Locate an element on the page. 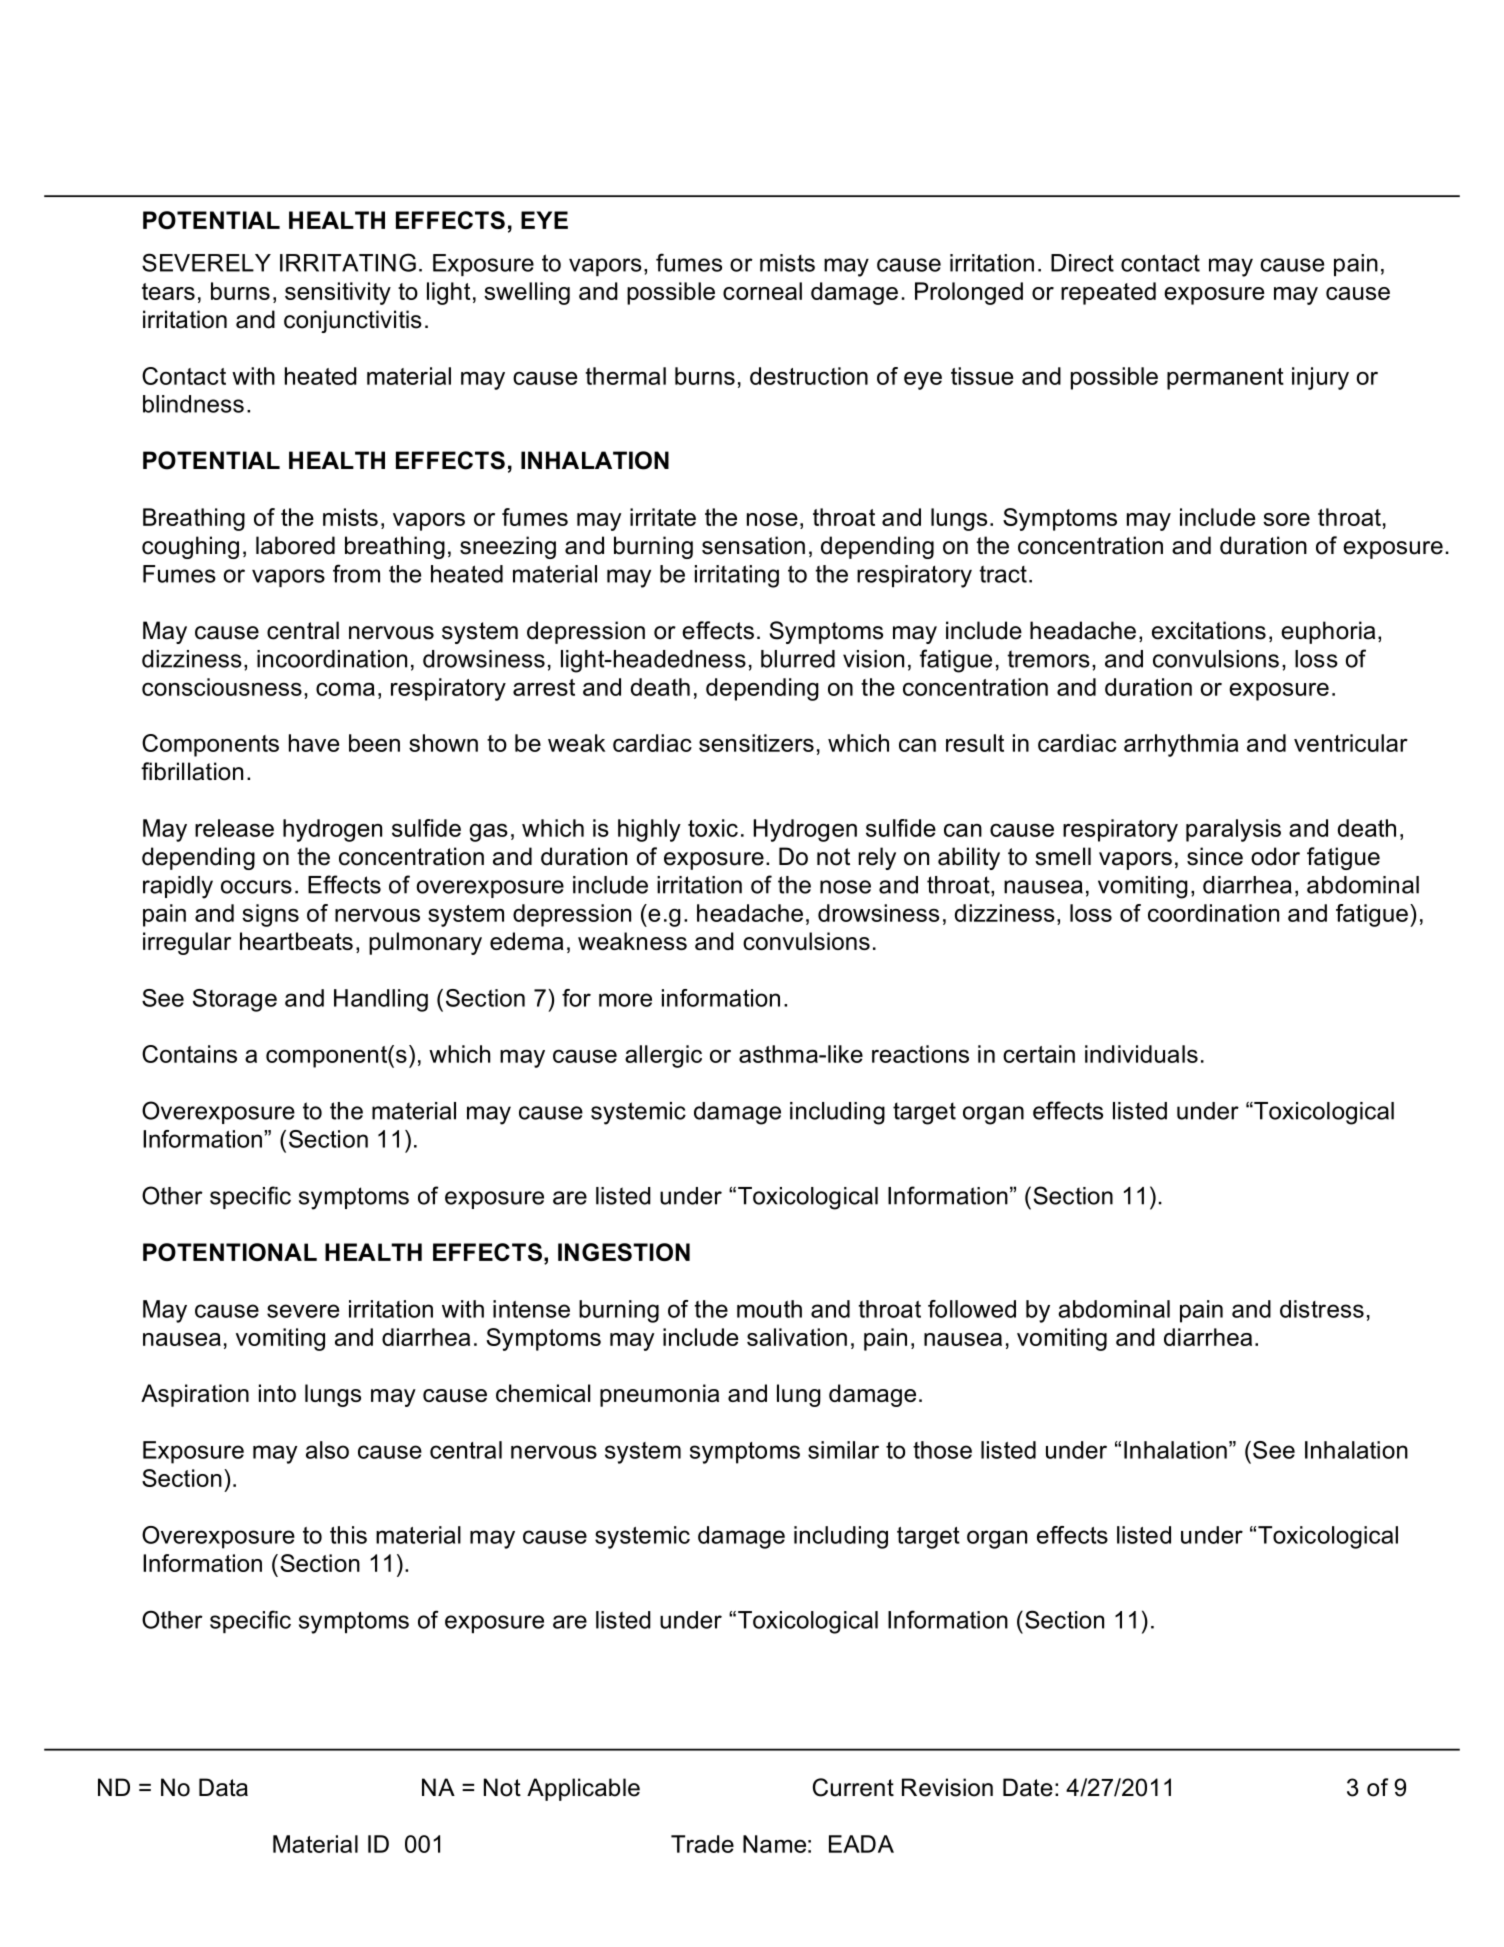 This document has width=1504, height=1947. Date is located at coordinates (1028, 1787).
